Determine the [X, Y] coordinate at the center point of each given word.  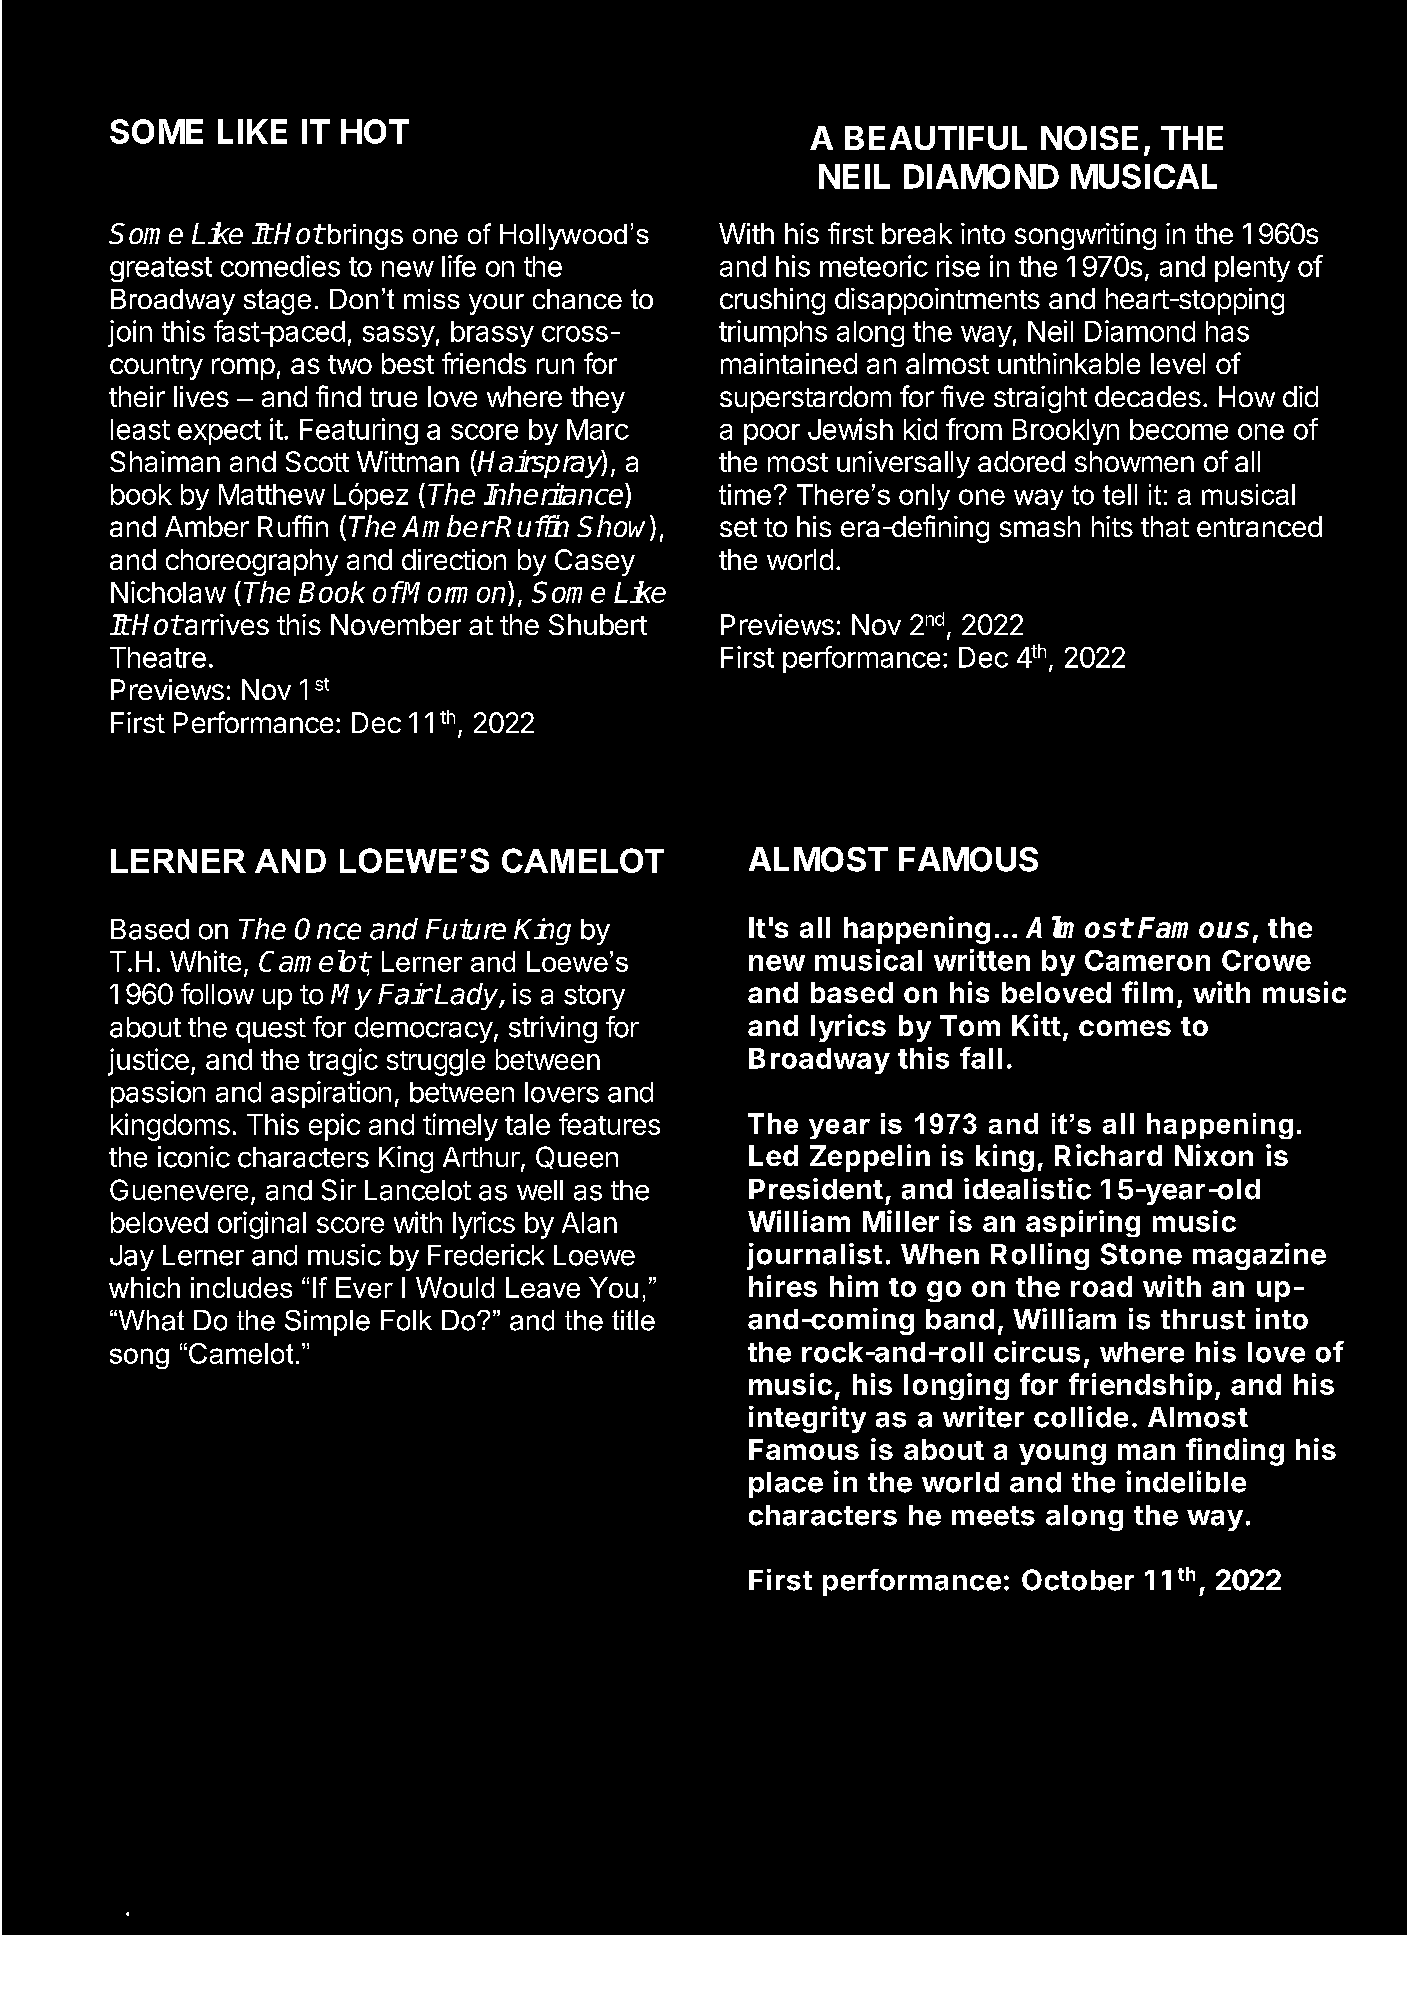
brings [365, 237]
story [594, 997]
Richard [1108, 1155]
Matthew [272, 494]
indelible [1186, 1481]
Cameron [1147, 960]
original [262, 1225]
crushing [772, 301]
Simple [327, 1323]
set [738, 527]
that [1165, 526]
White [205, 961]
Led [773, 1155]
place [786, 1485]
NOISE [1089, 138]
